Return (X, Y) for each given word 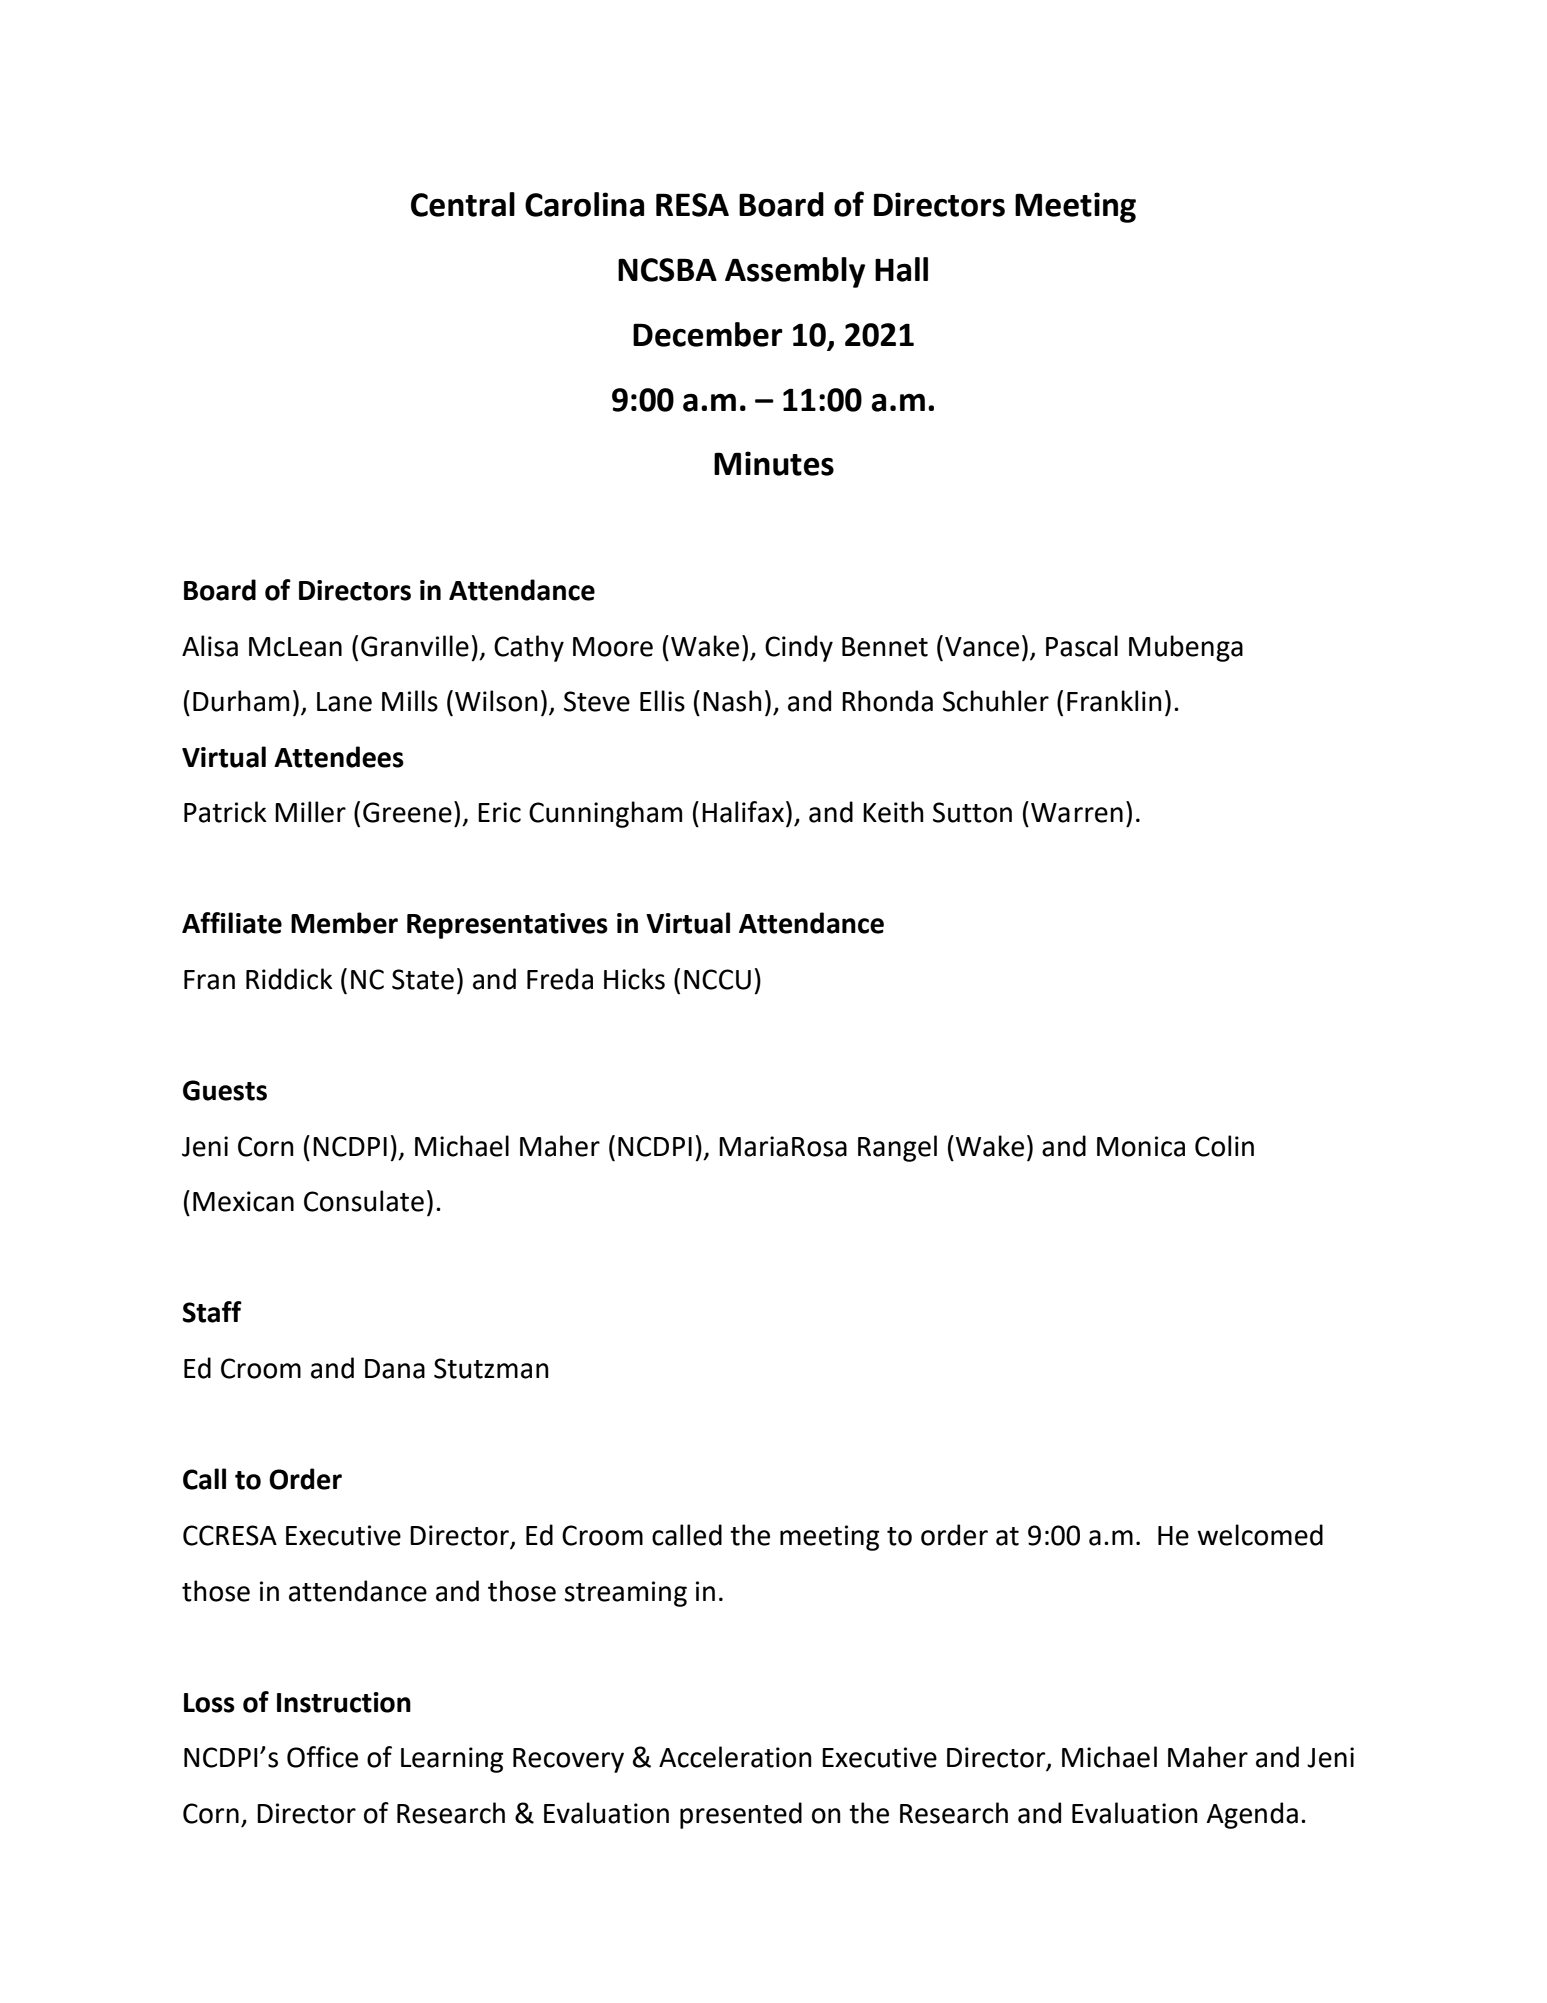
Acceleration (735, 1757)
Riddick (289, 979)
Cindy (799, 648)
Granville (415, 646)
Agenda (1252, 1815)
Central (463, 204)
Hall (901, 269)
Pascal (1082, 646)
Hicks (634, 979)
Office (322, 1757)
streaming (625, 1594)
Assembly (795, 272)
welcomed (1260, 1535)
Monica (1141, 1146)
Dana (395, 1369)
